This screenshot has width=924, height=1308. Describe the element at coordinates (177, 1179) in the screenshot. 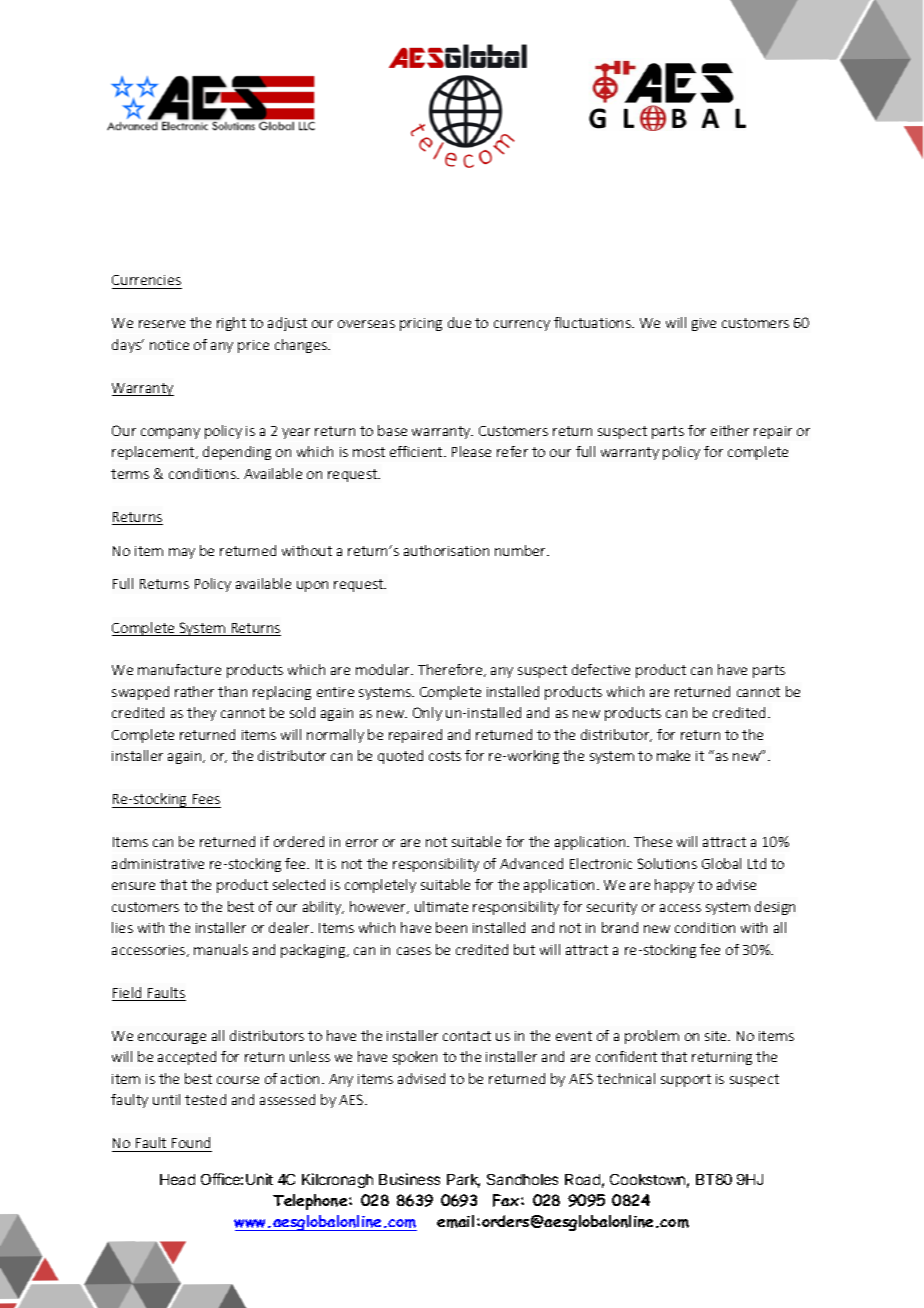

I see `Head` at that location.
